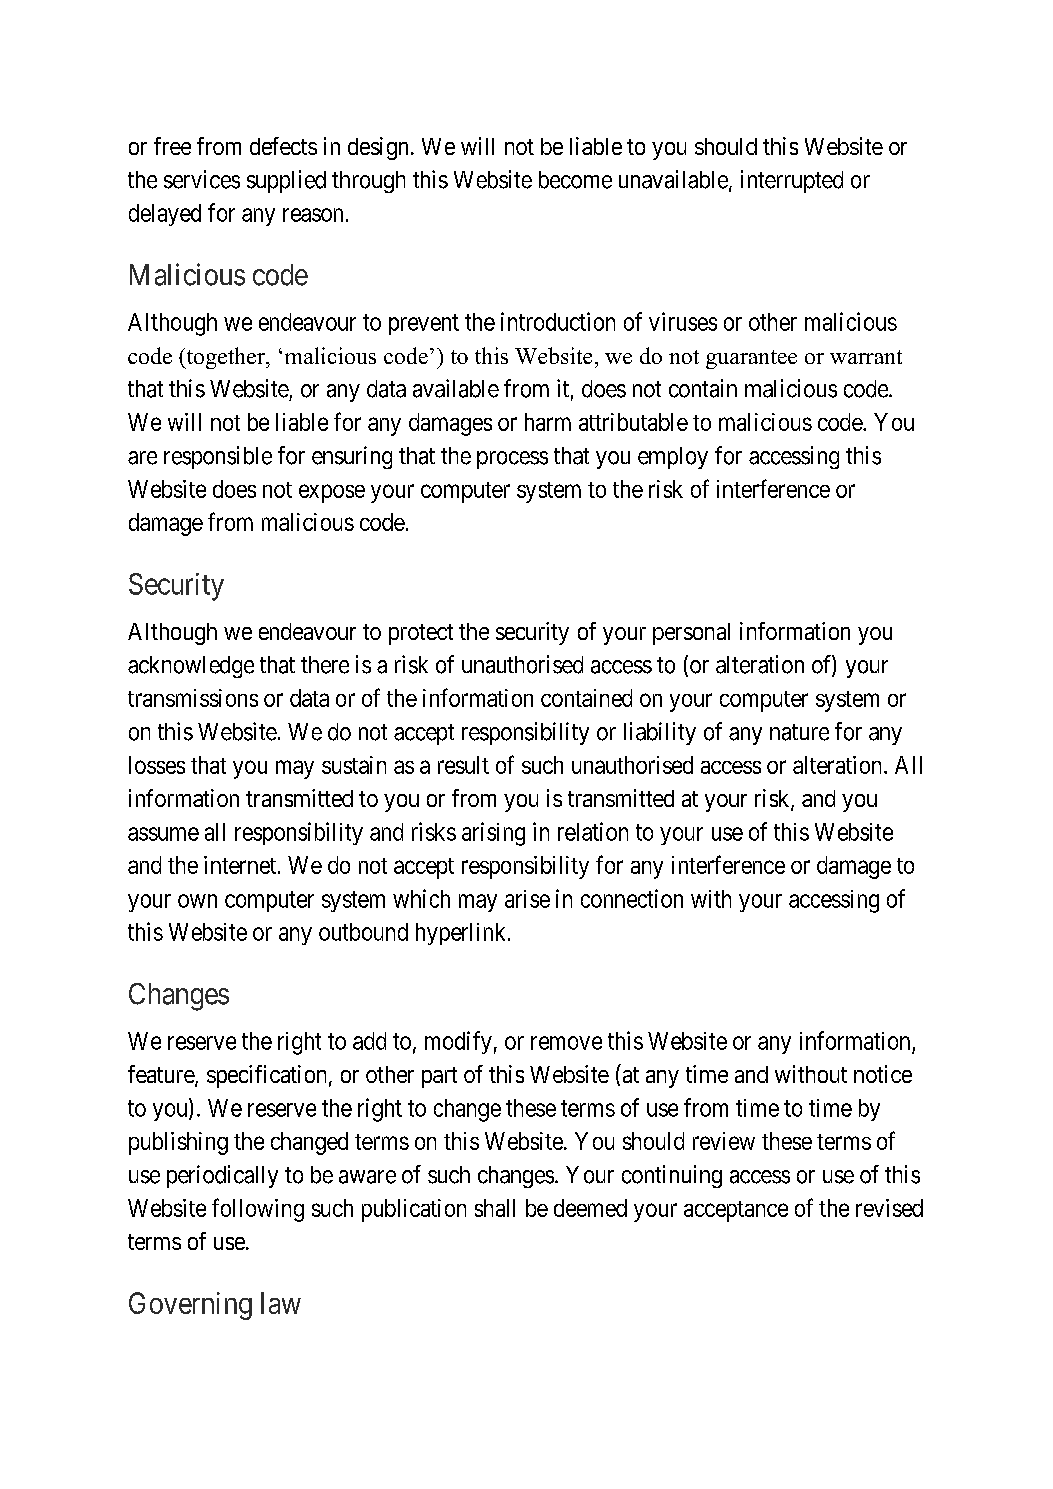 This image has height=1489, width=1053. Describe the element at coordinates (463, 765) in the image. I see `result` at that location.
